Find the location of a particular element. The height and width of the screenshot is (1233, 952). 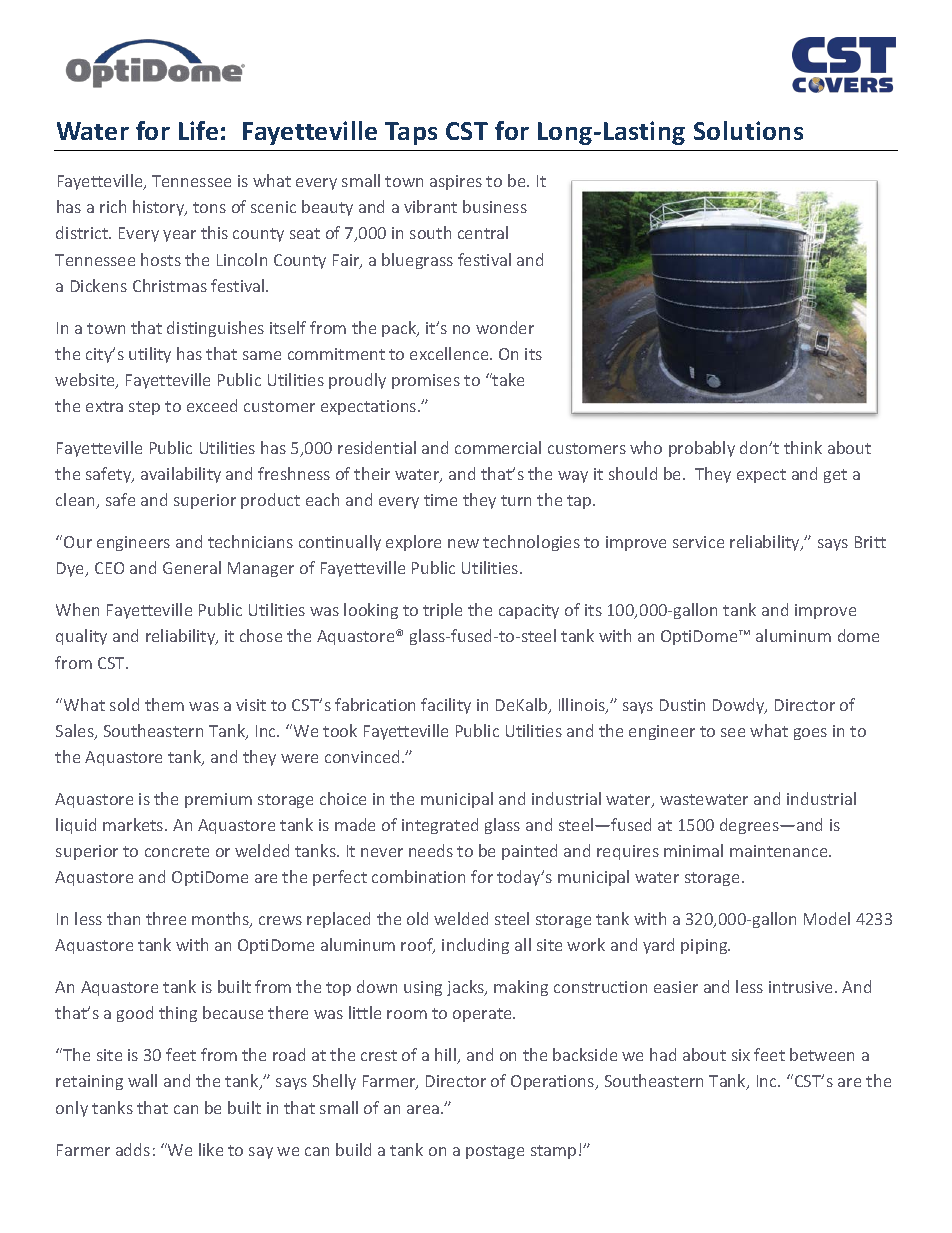

aspires is located at coordinates (456, 182).
